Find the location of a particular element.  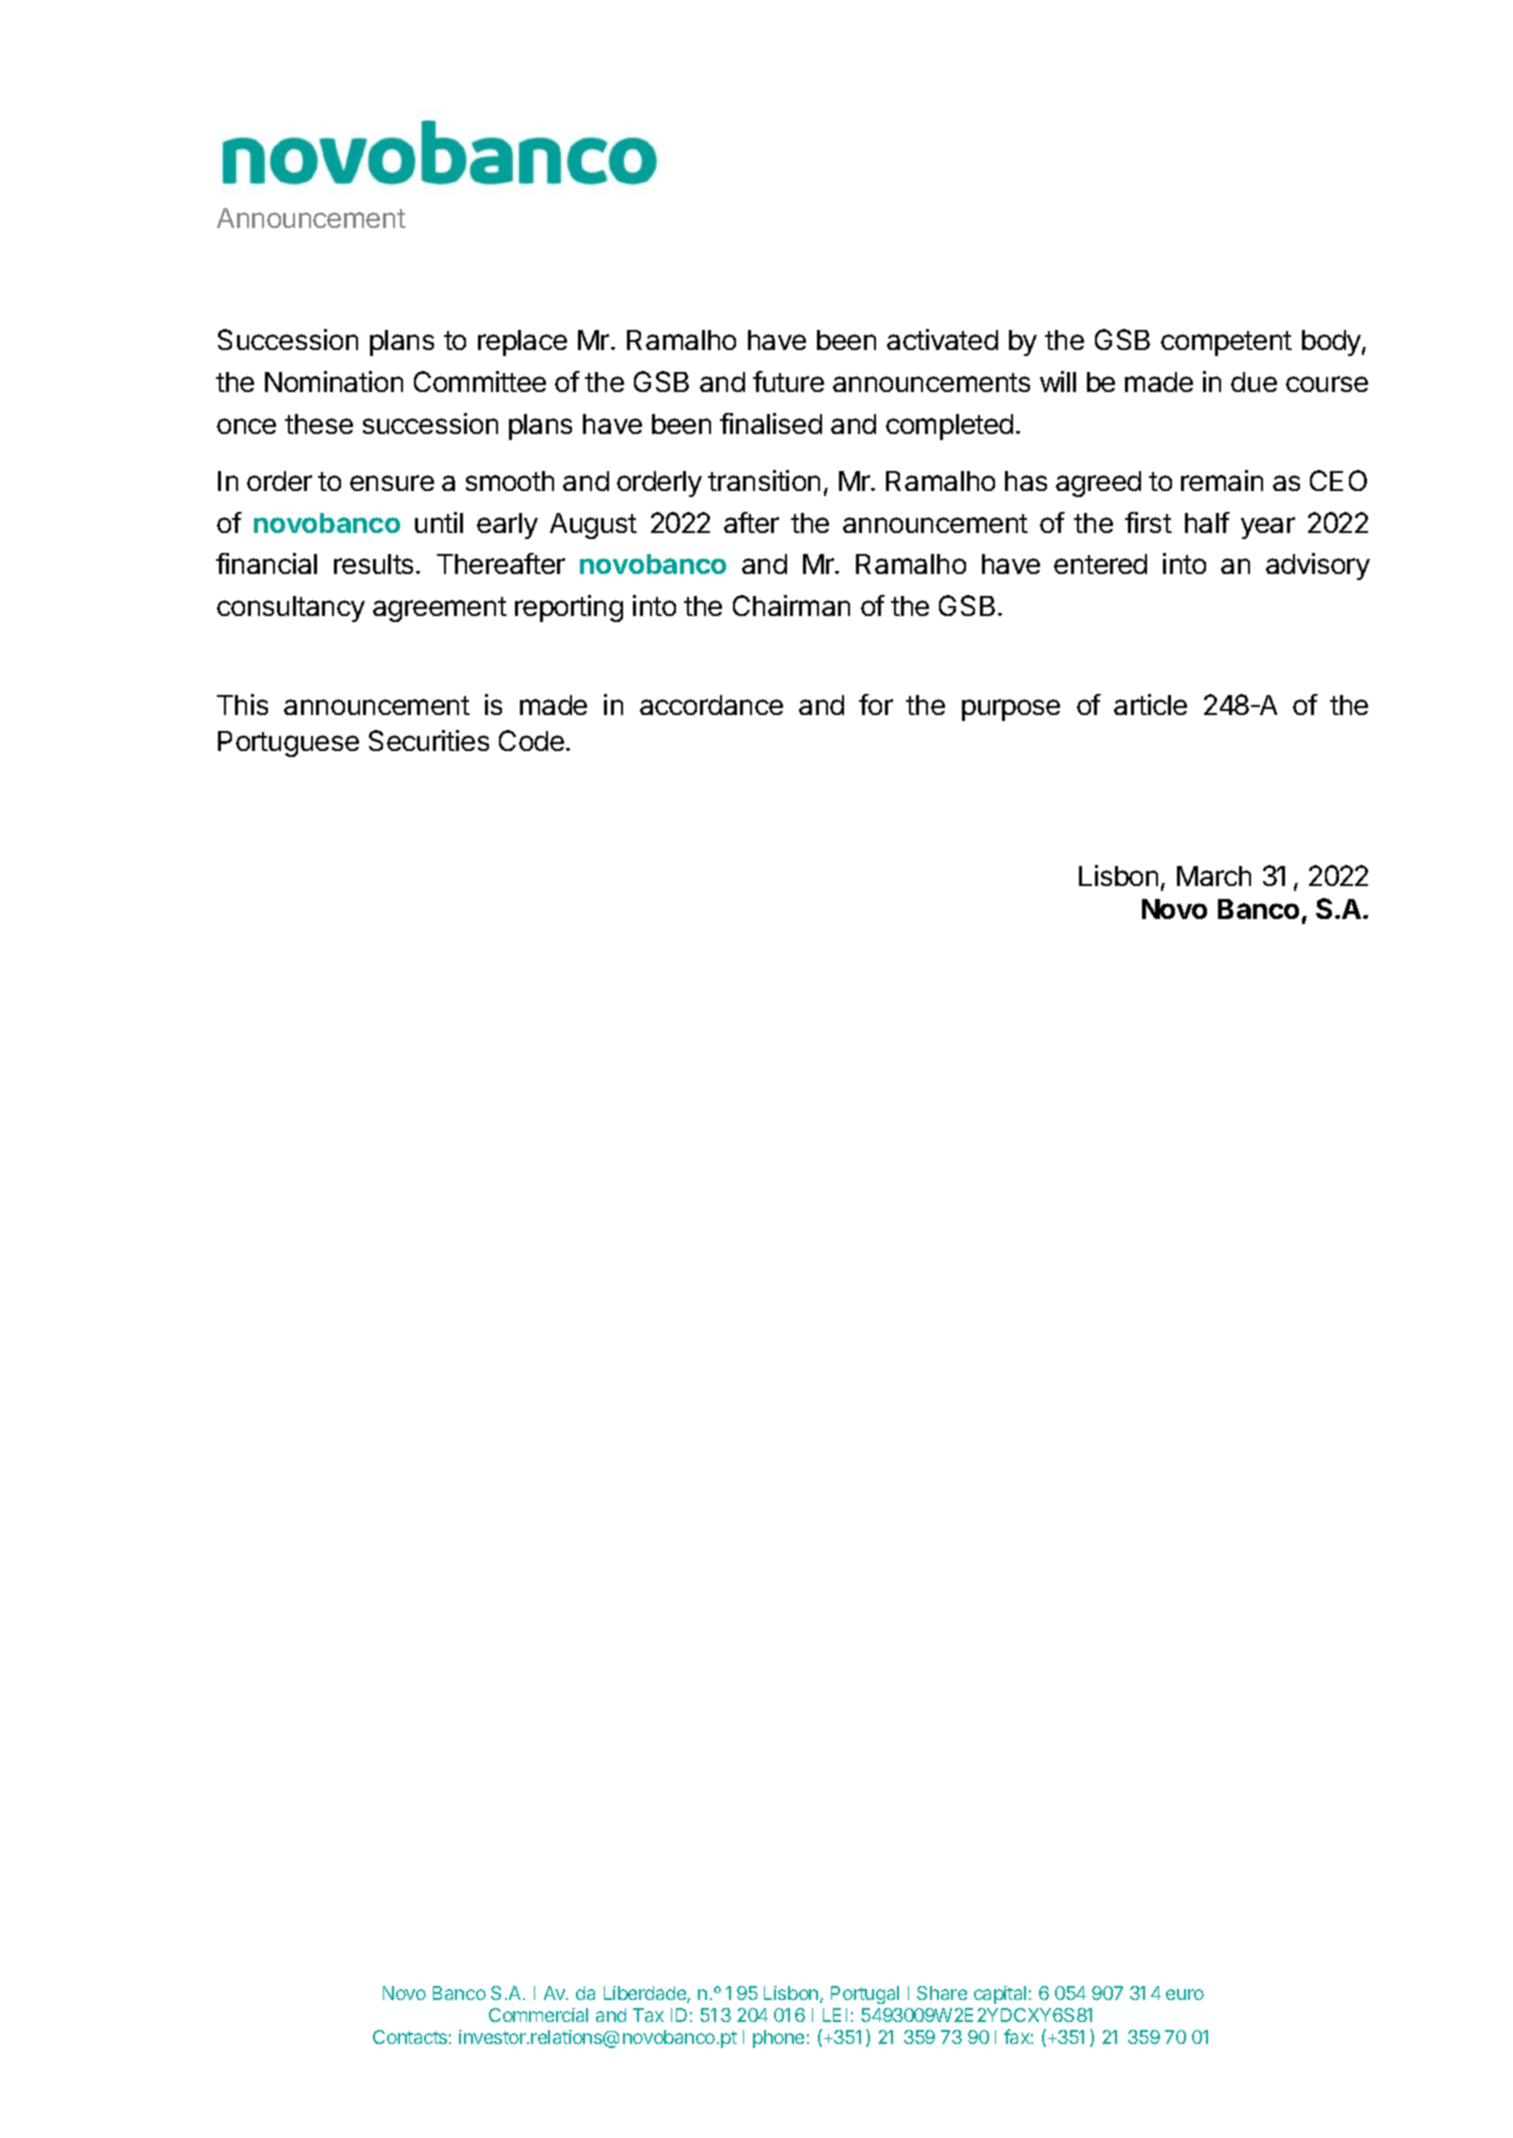

Securities is located at coordinates (429, 740).
